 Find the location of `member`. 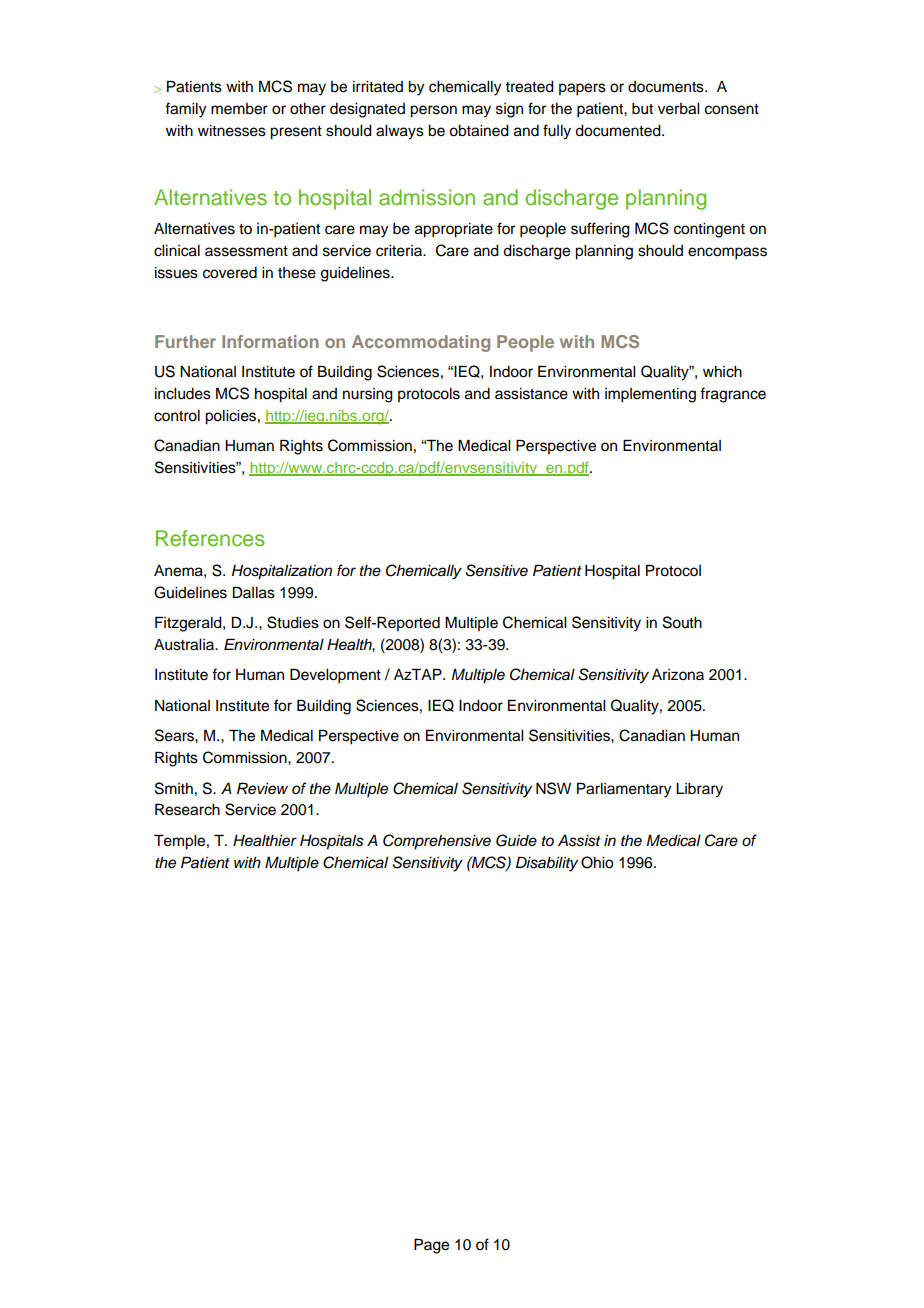

member is located at coordinates (239, 109).
